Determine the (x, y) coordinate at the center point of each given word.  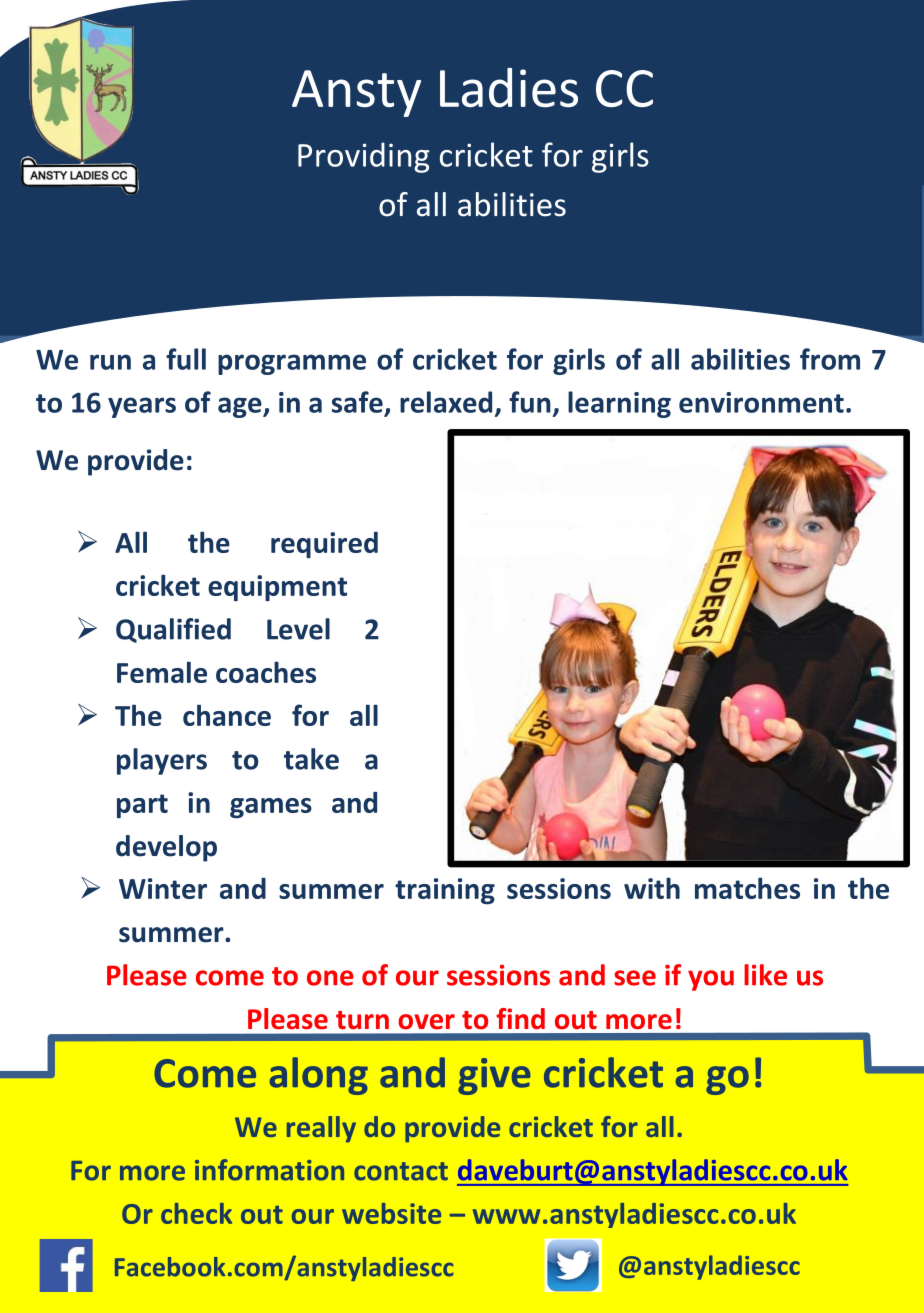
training (445, 891)
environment (761, 402)
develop (166, 848)
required (324, 545)
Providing (364, 157)
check (196, 1213)
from (830, 359)
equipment (277, 588)
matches (747, 888)
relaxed (446, 402)
